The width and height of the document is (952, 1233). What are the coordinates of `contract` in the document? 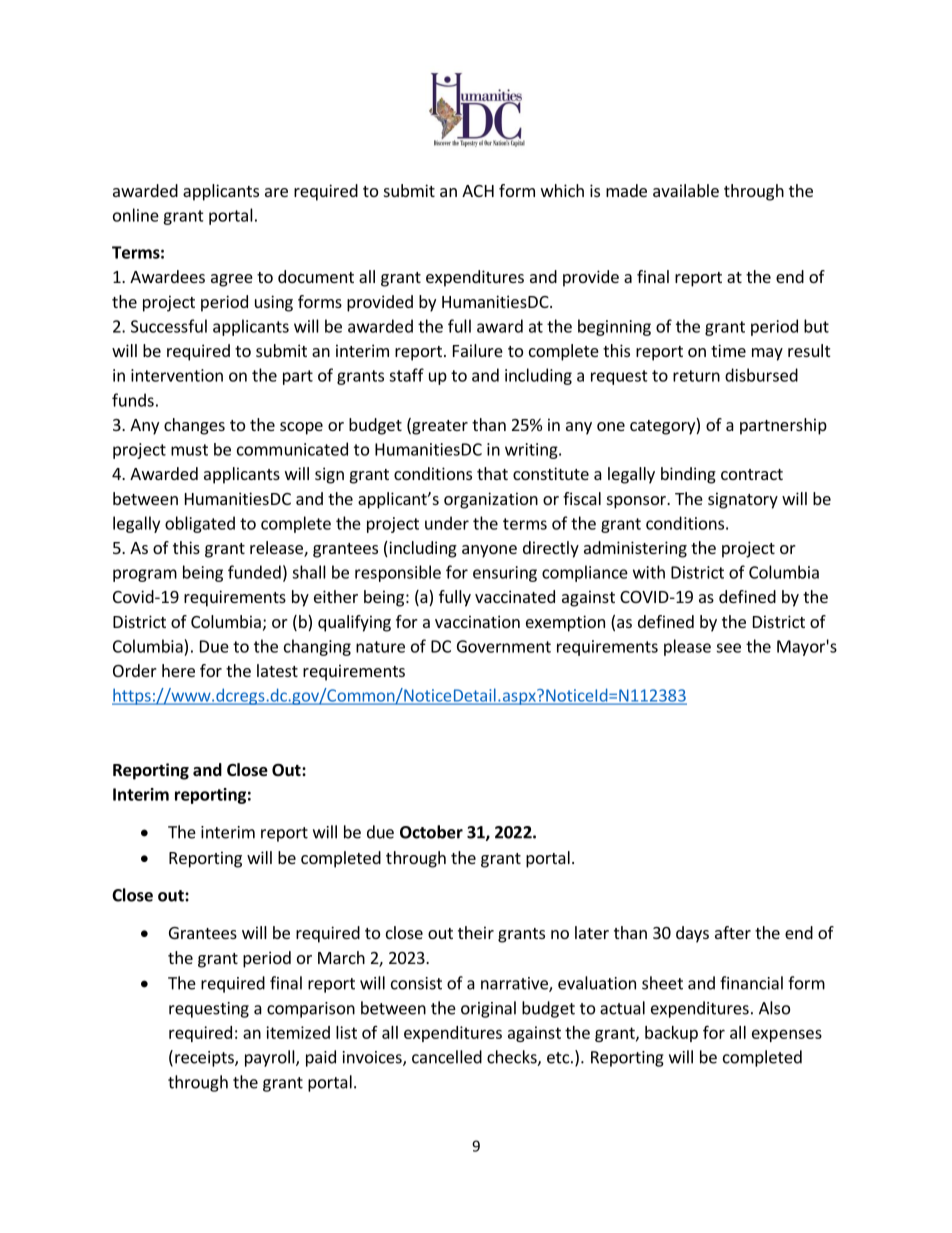 It's located at (752, 474).
